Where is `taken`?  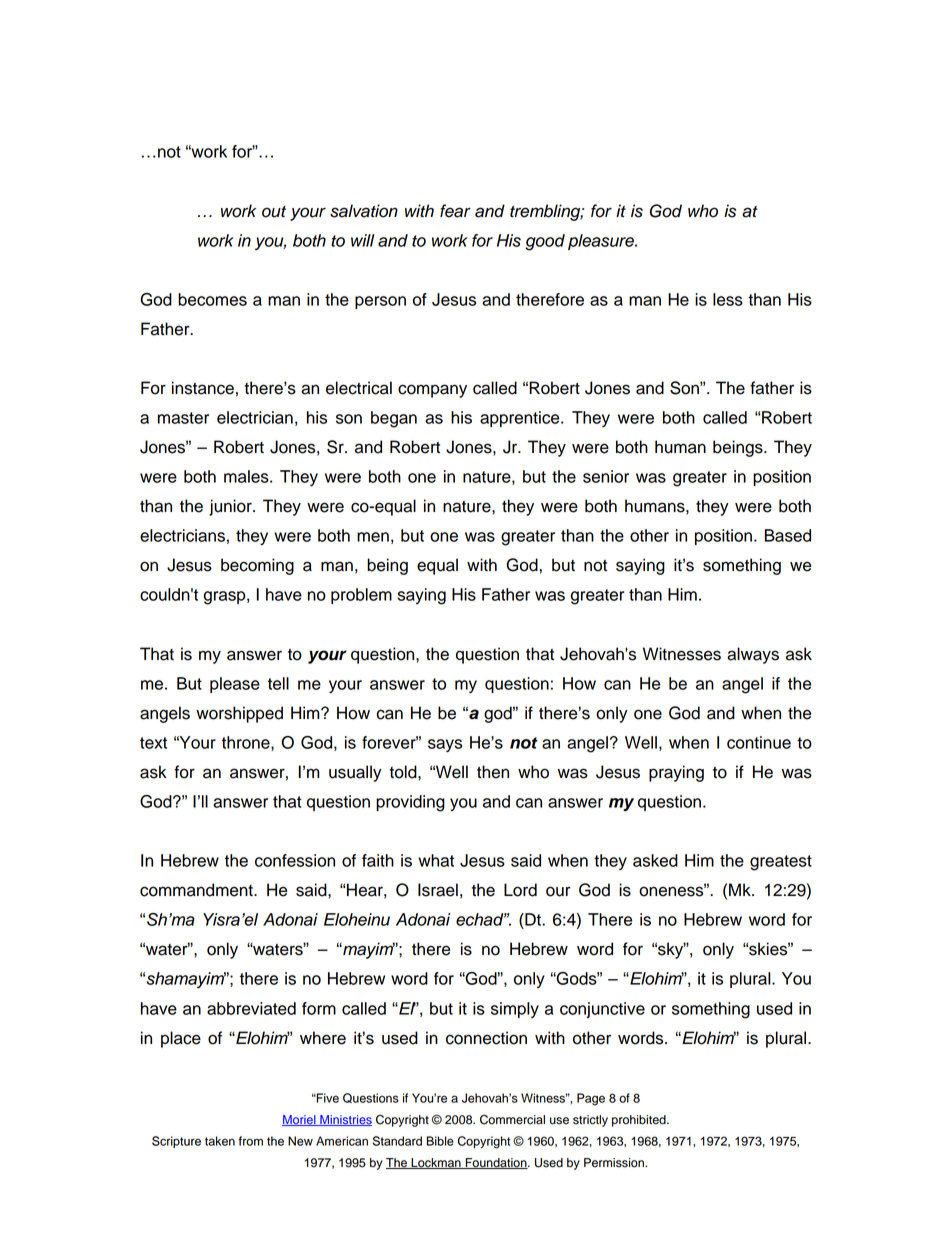
taken is located at coordinates (220, 1141).
